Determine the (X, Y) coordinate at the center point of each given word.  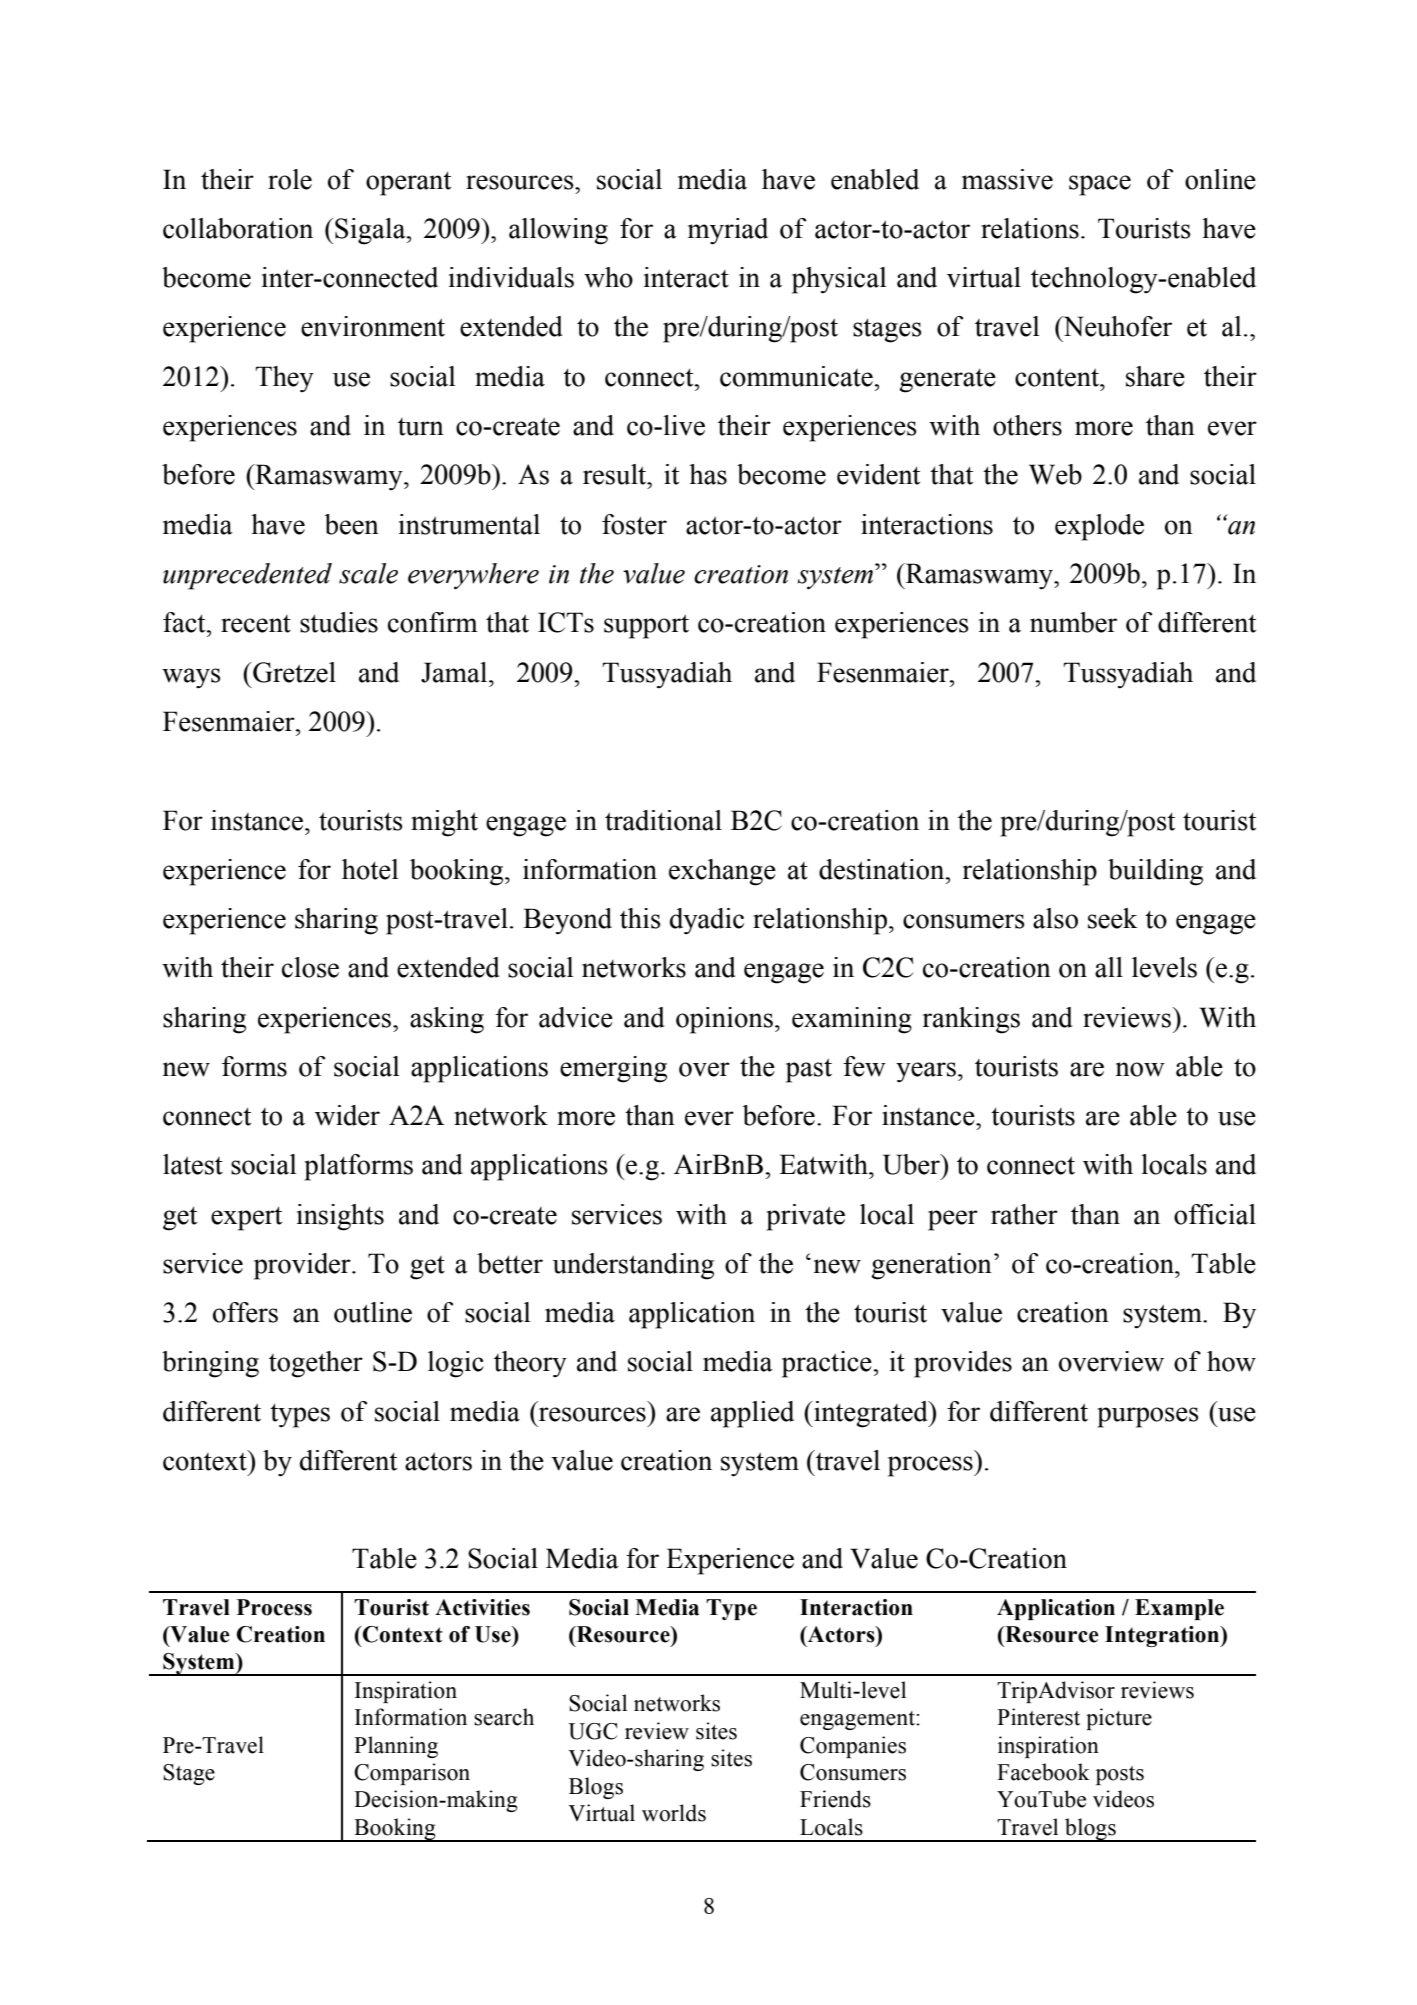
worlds (674, 1813)
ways (191, 678)
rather (1024, 1214)
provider (303, 1266)
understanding (633, 1266)
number (1073, 622)
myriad (728, 231)
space (1100, 185)
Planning (396, 1747)
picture (1119, 1719)
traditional (663, 820)
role (290, 179)
